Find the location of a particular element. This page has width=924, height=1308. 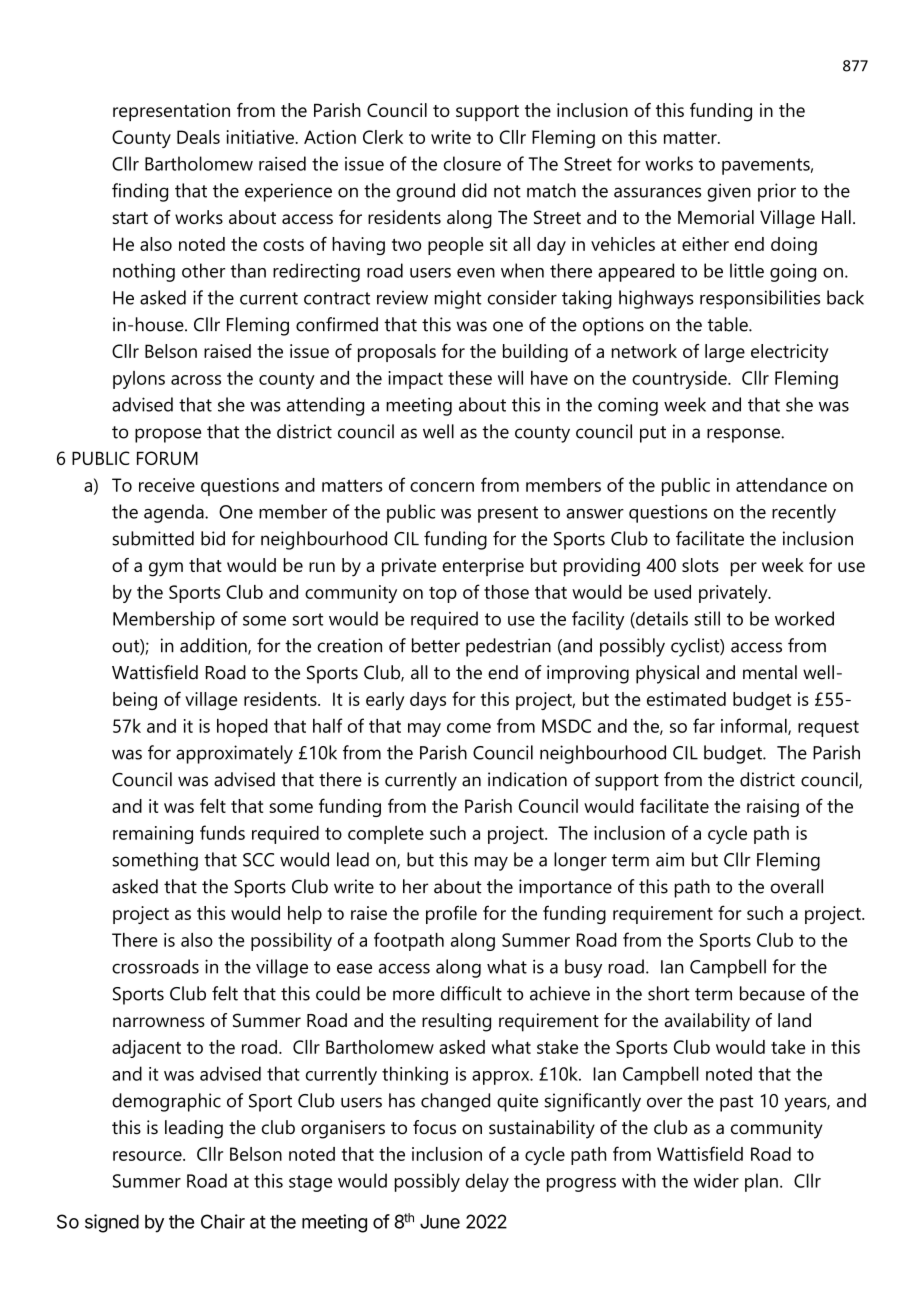

Chair is located at coordinates (223, 1221).
